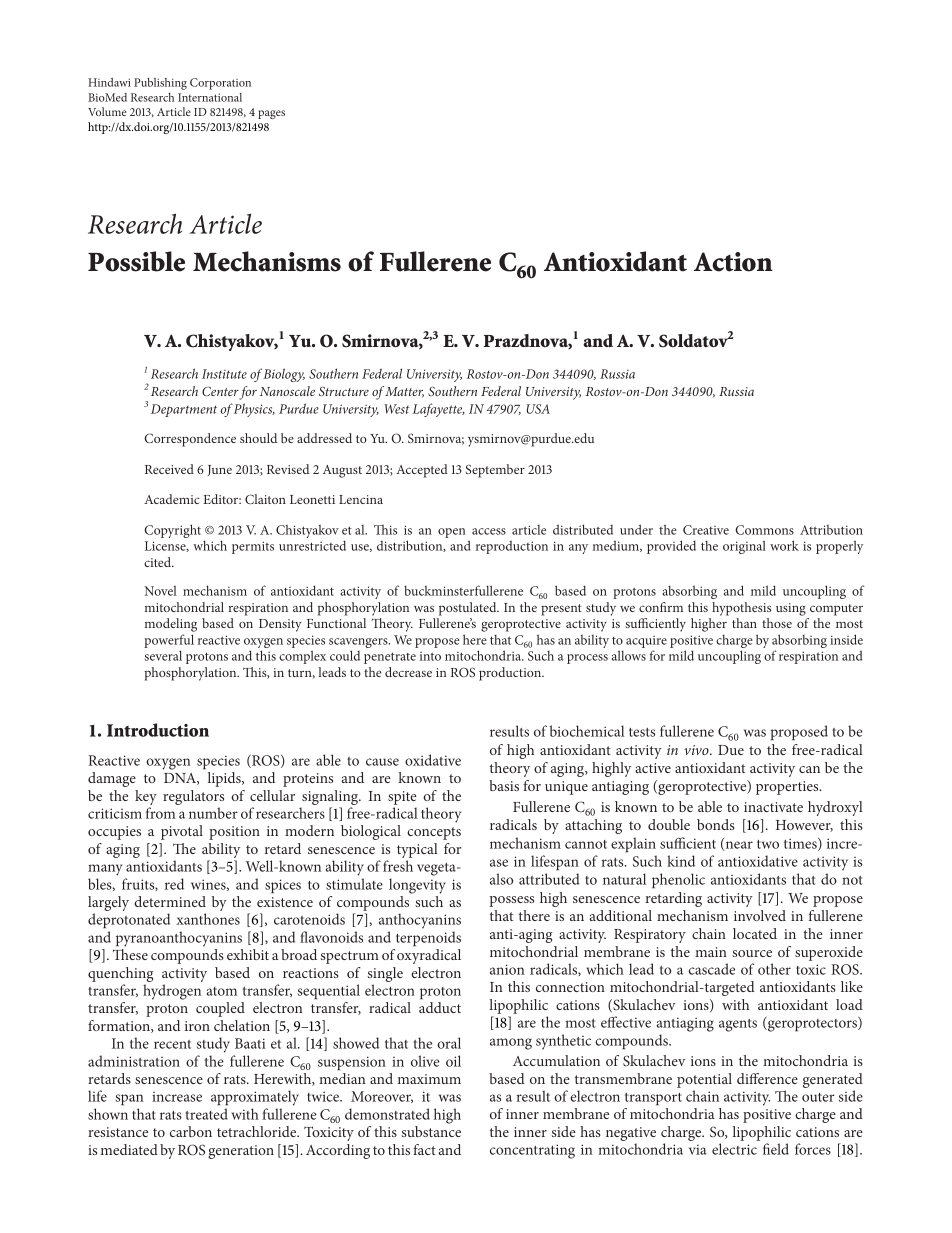 This screenshot has height=1233, width=952. Describe the element at coordinates (206, 1114) in the screenshot. I see `treated` at that location.
